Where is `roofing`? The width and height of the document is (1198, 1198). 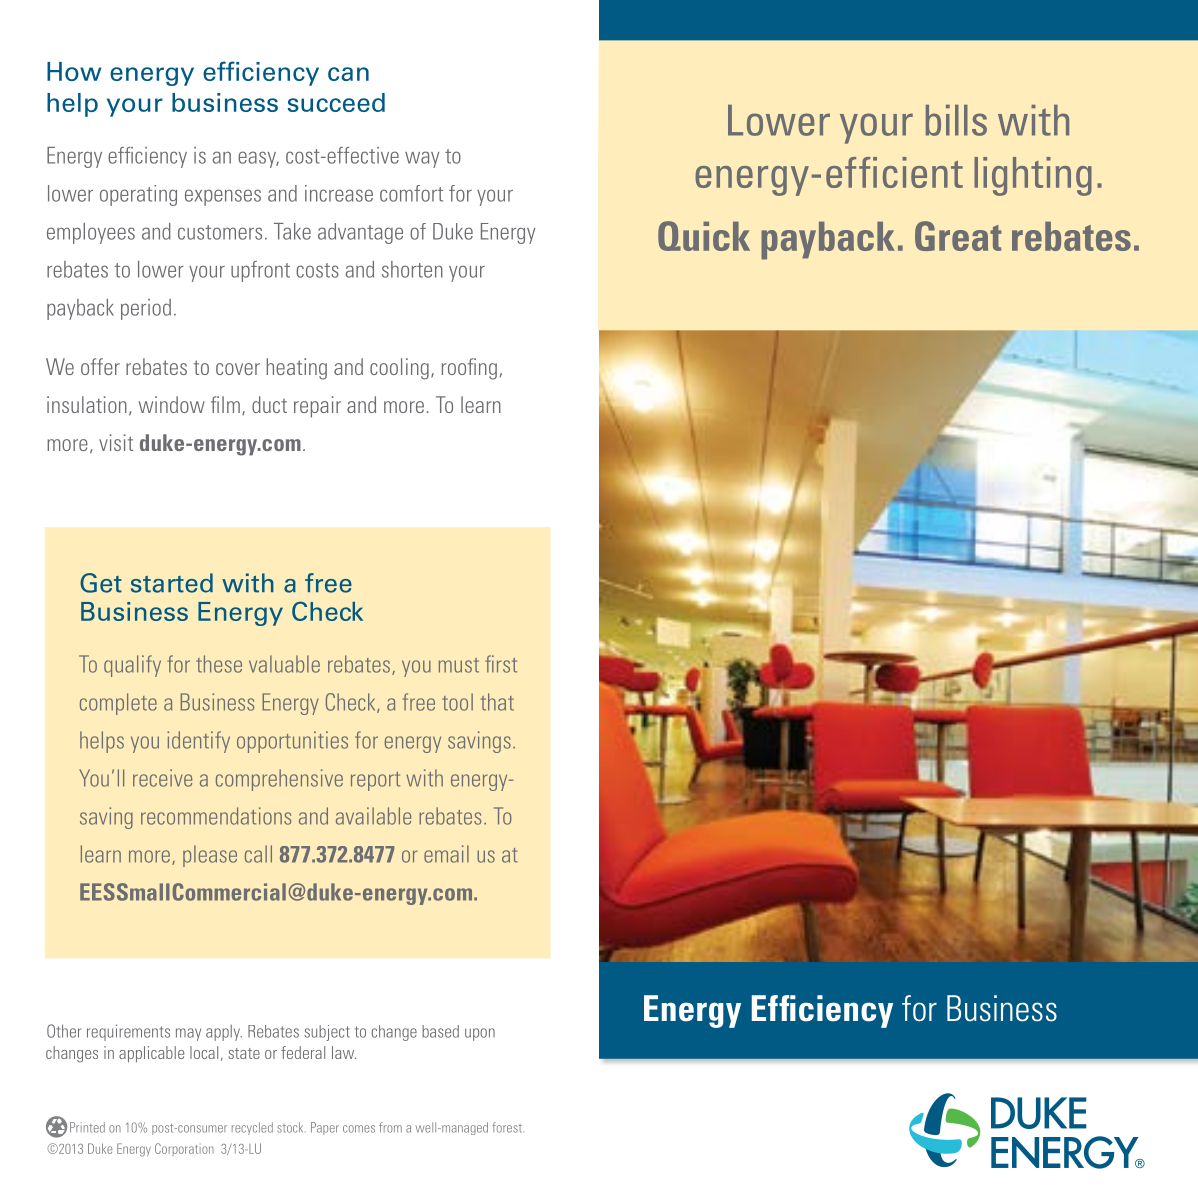 roofing is located at coordinates (469, 369).
